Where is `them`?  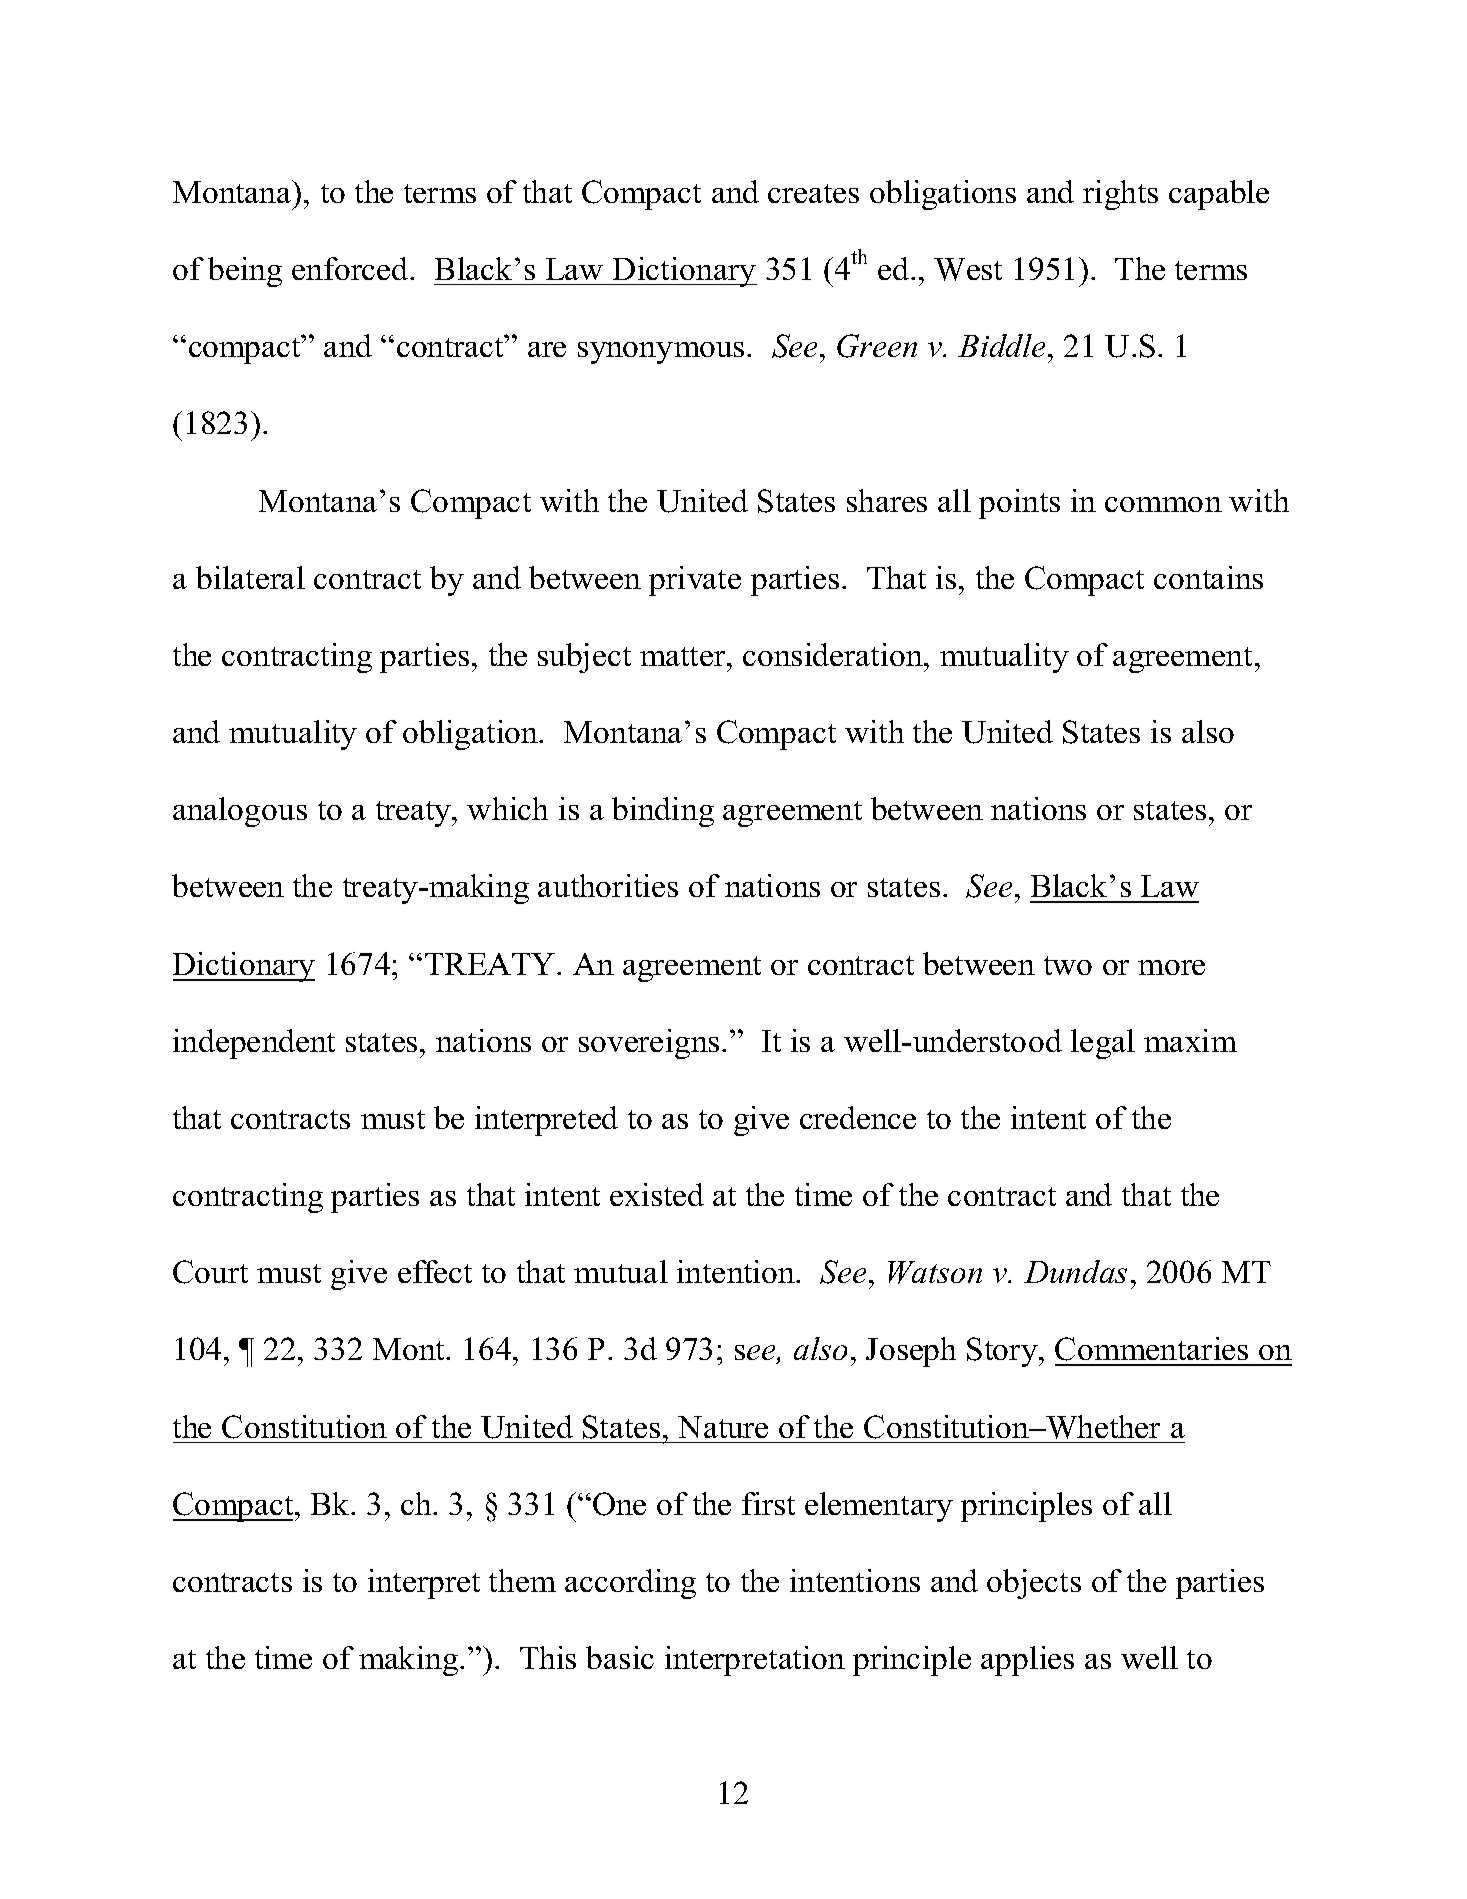
them is located at coordinates (522, 1580).
